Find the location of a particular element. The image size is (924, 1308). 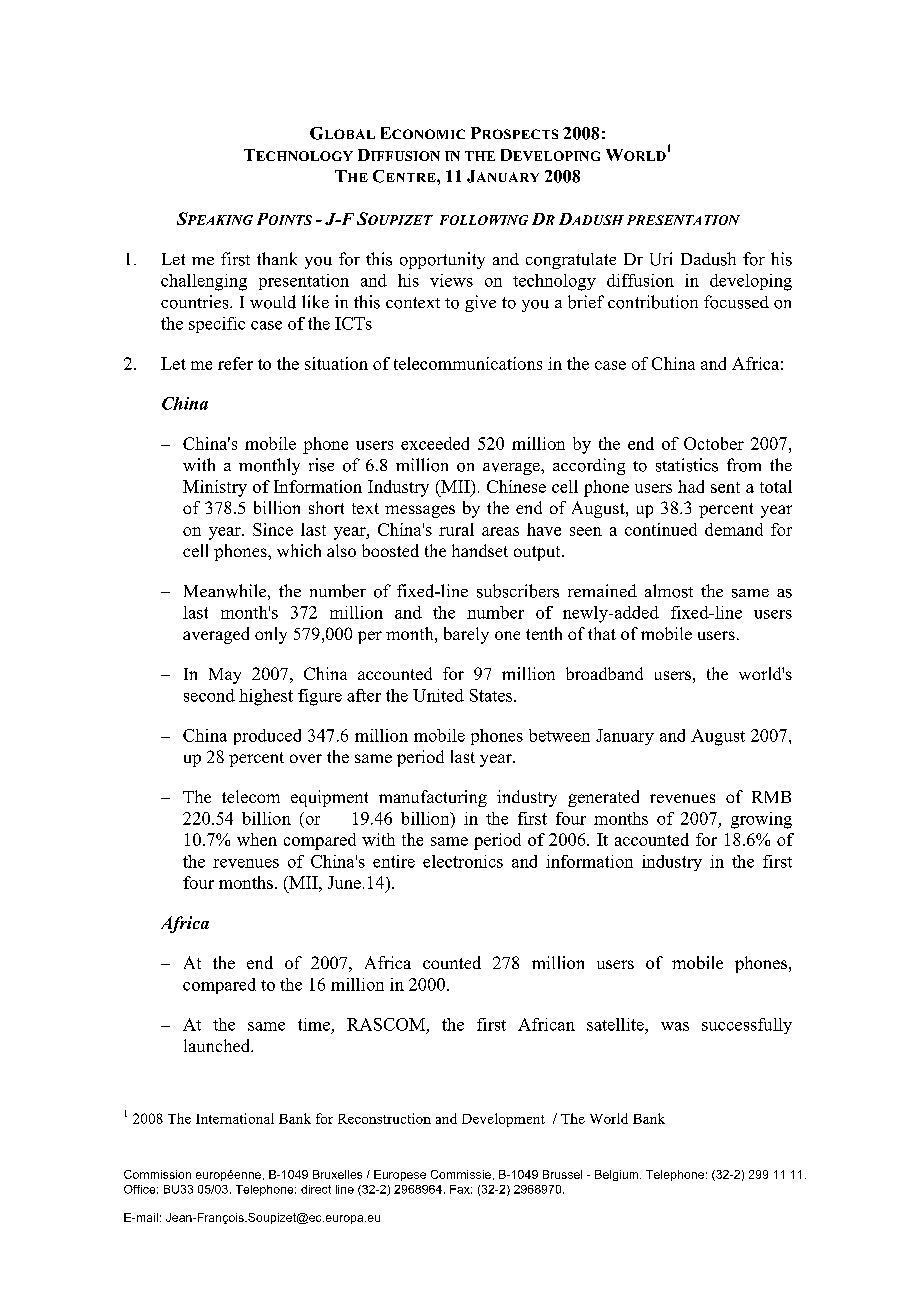

launched is located at coordinates (218, 1045).
